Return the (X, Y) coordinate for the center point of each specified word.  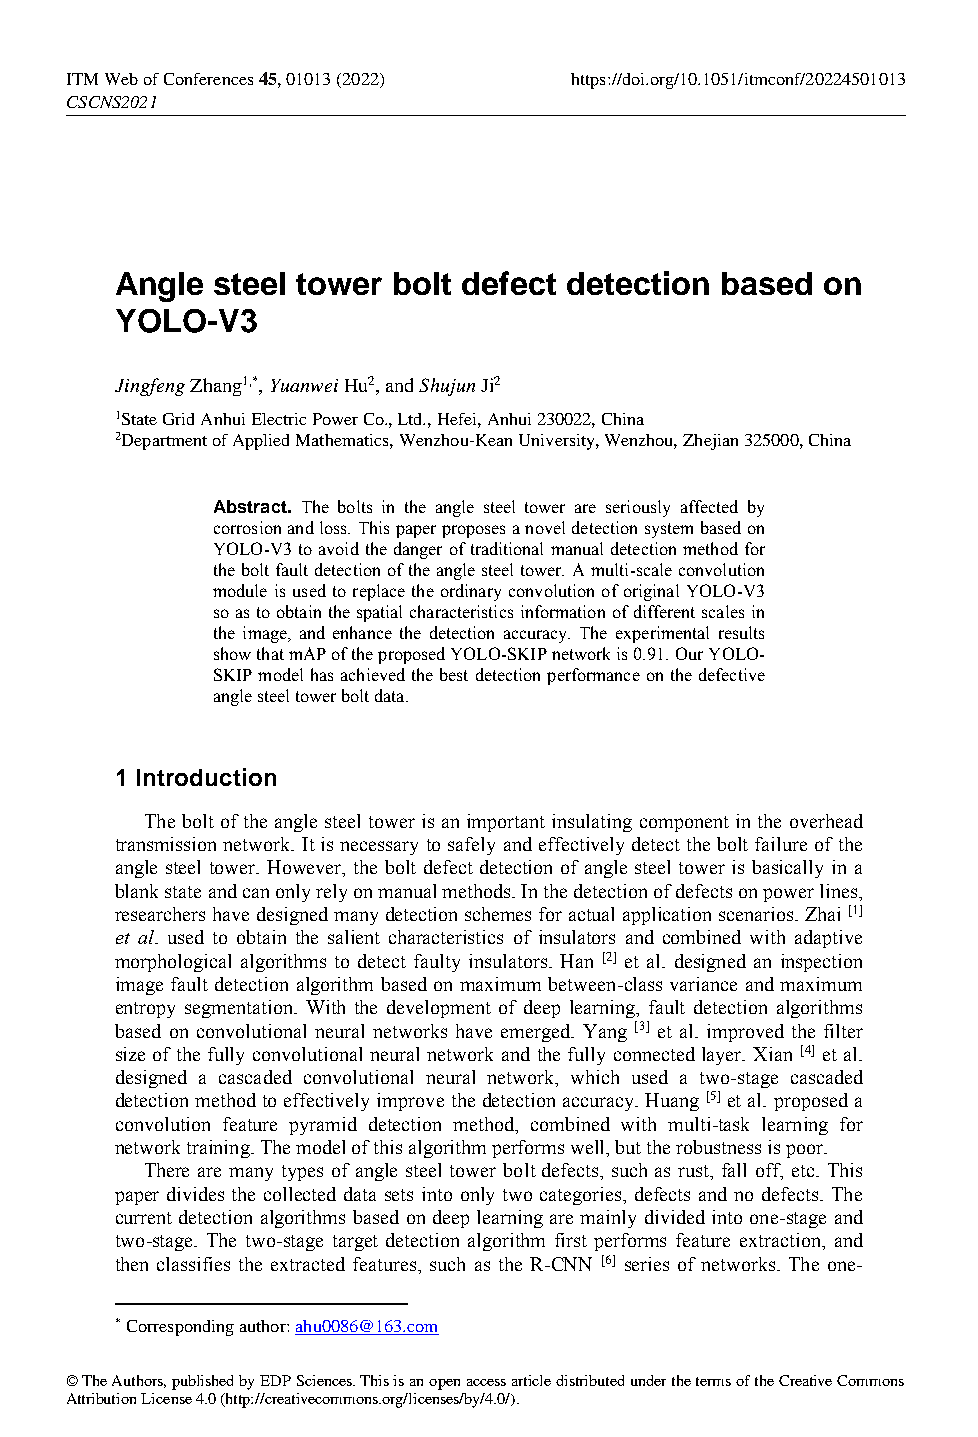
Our (689, 653)
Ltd (411, 419)
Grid (178, 419)
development (439, 1009)
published (202, 1382)
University (558, 442)
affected (709, 506)
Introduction (206, 777)
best (454, 674)
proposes (473, 531)
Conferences (208, 79)
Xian (772, 1054)
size (130, 1054)
